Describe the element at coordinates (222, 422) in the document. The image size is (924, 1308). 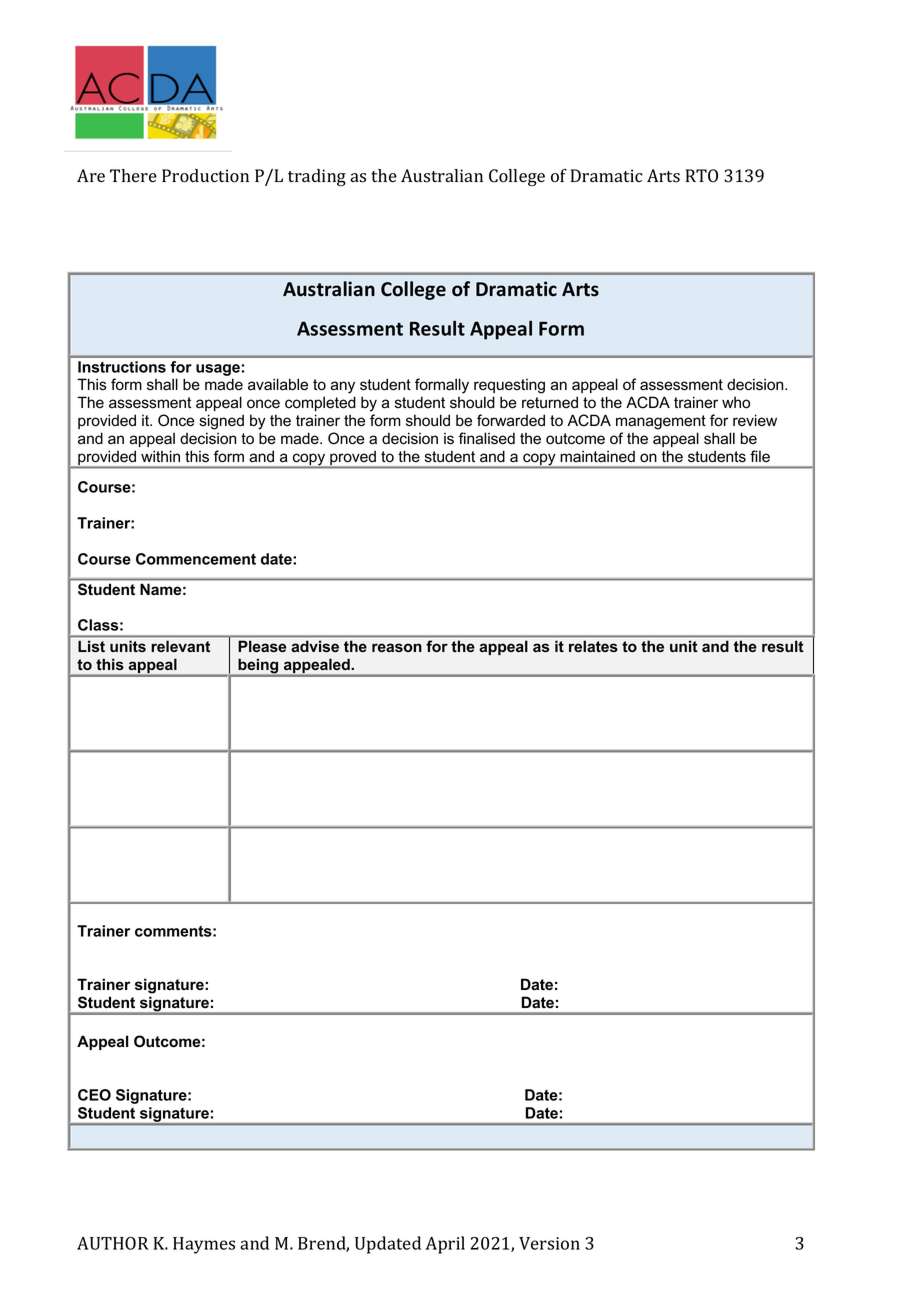
I see `signed` at that location.
